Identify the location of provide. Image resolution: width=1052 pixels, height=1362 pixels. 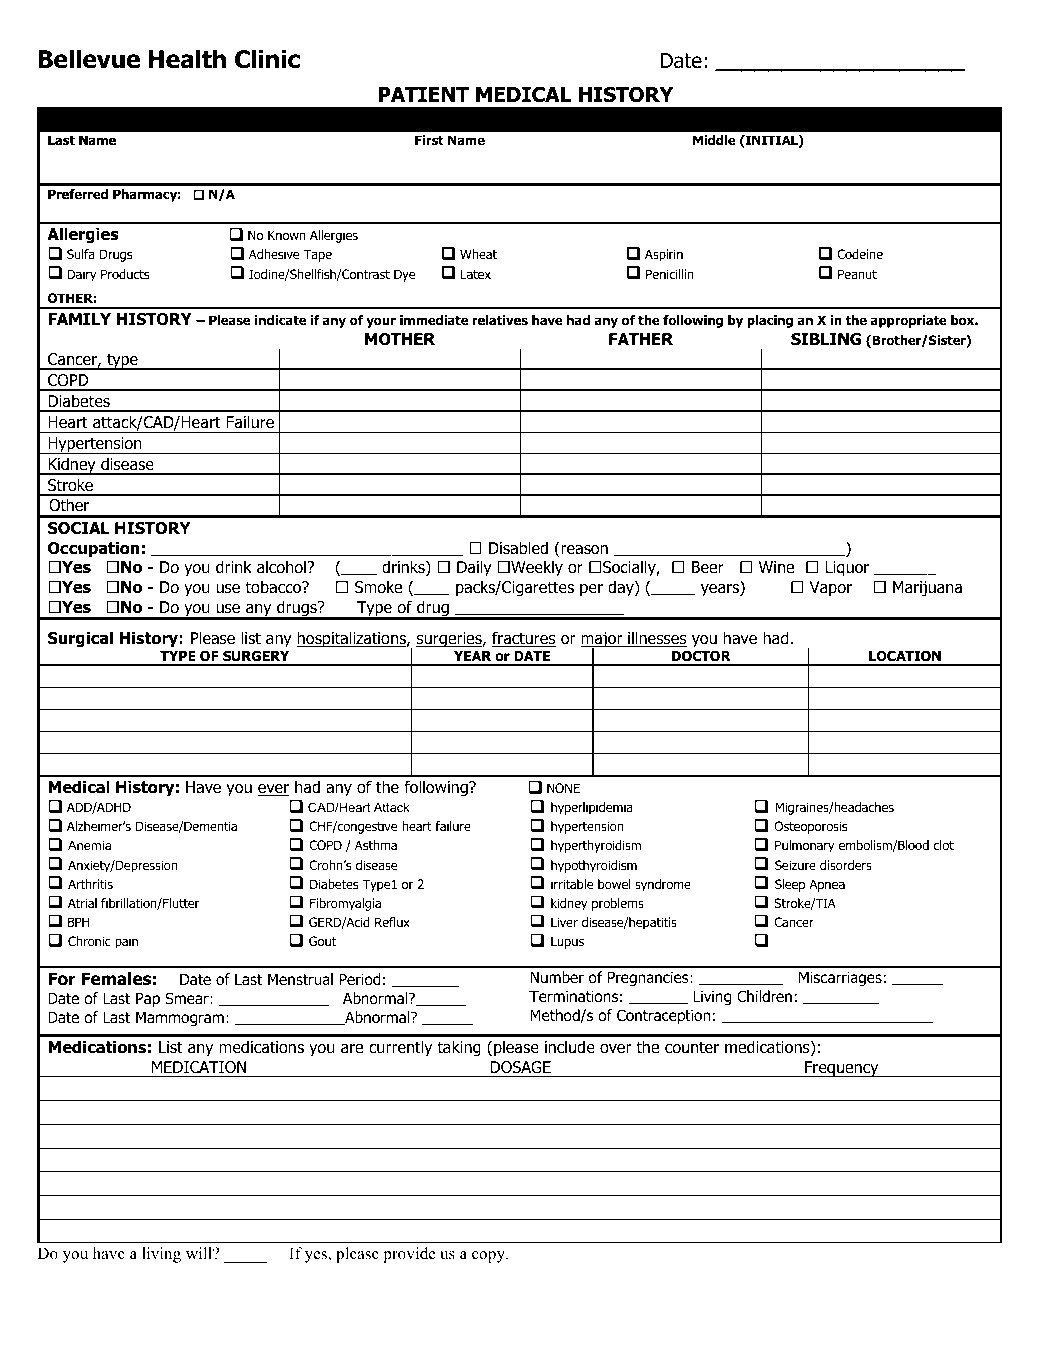
(409, 1255).
